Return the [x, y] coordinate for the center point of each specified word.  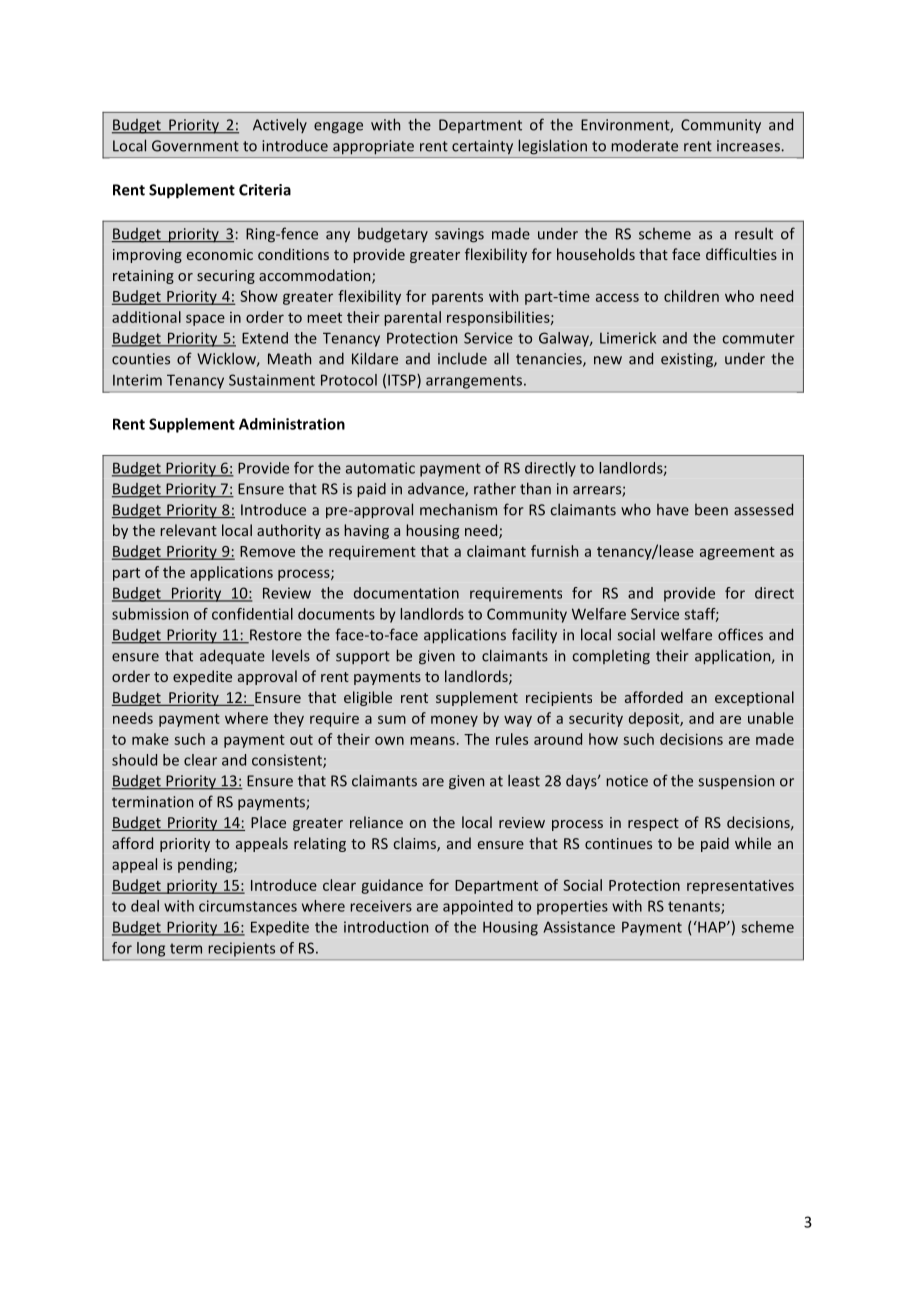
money [454, 721]
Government [195, 146]
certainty [482, 147]
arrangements [474, 382]
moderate [644, 146]
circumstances [248, 906]
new [608, 360]
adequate [232, 656]
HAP [712, 927]
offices [740, 634]
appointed [478, 907]
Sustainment [272, 380]
